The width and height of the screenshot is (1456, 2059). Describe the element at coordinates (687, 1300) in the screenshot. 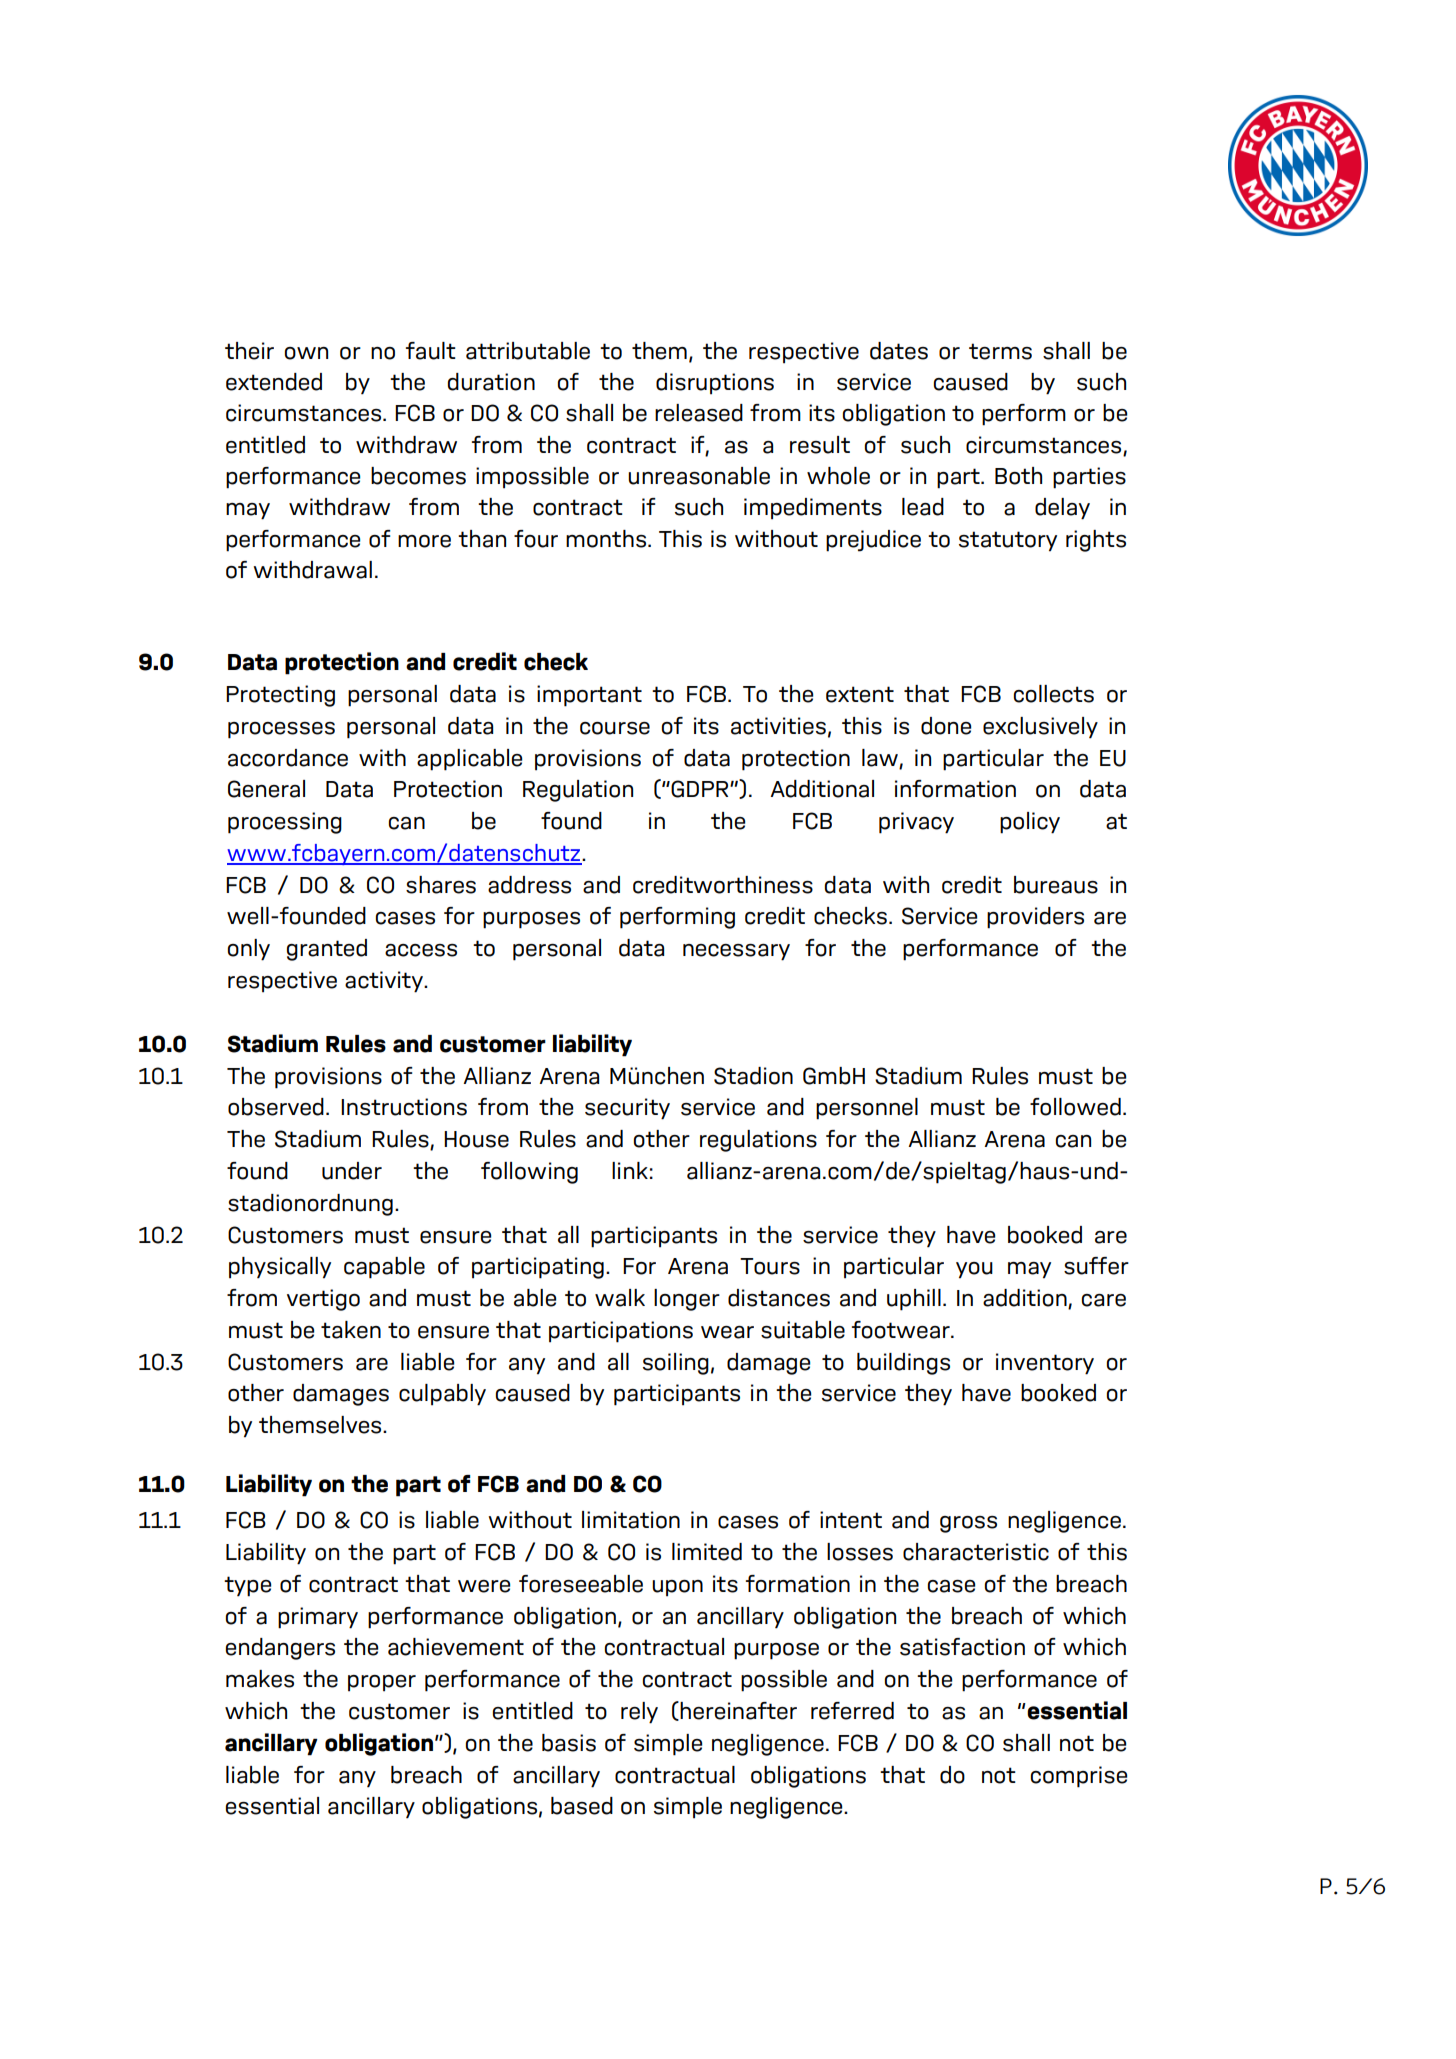

I see `longer` at that location.
